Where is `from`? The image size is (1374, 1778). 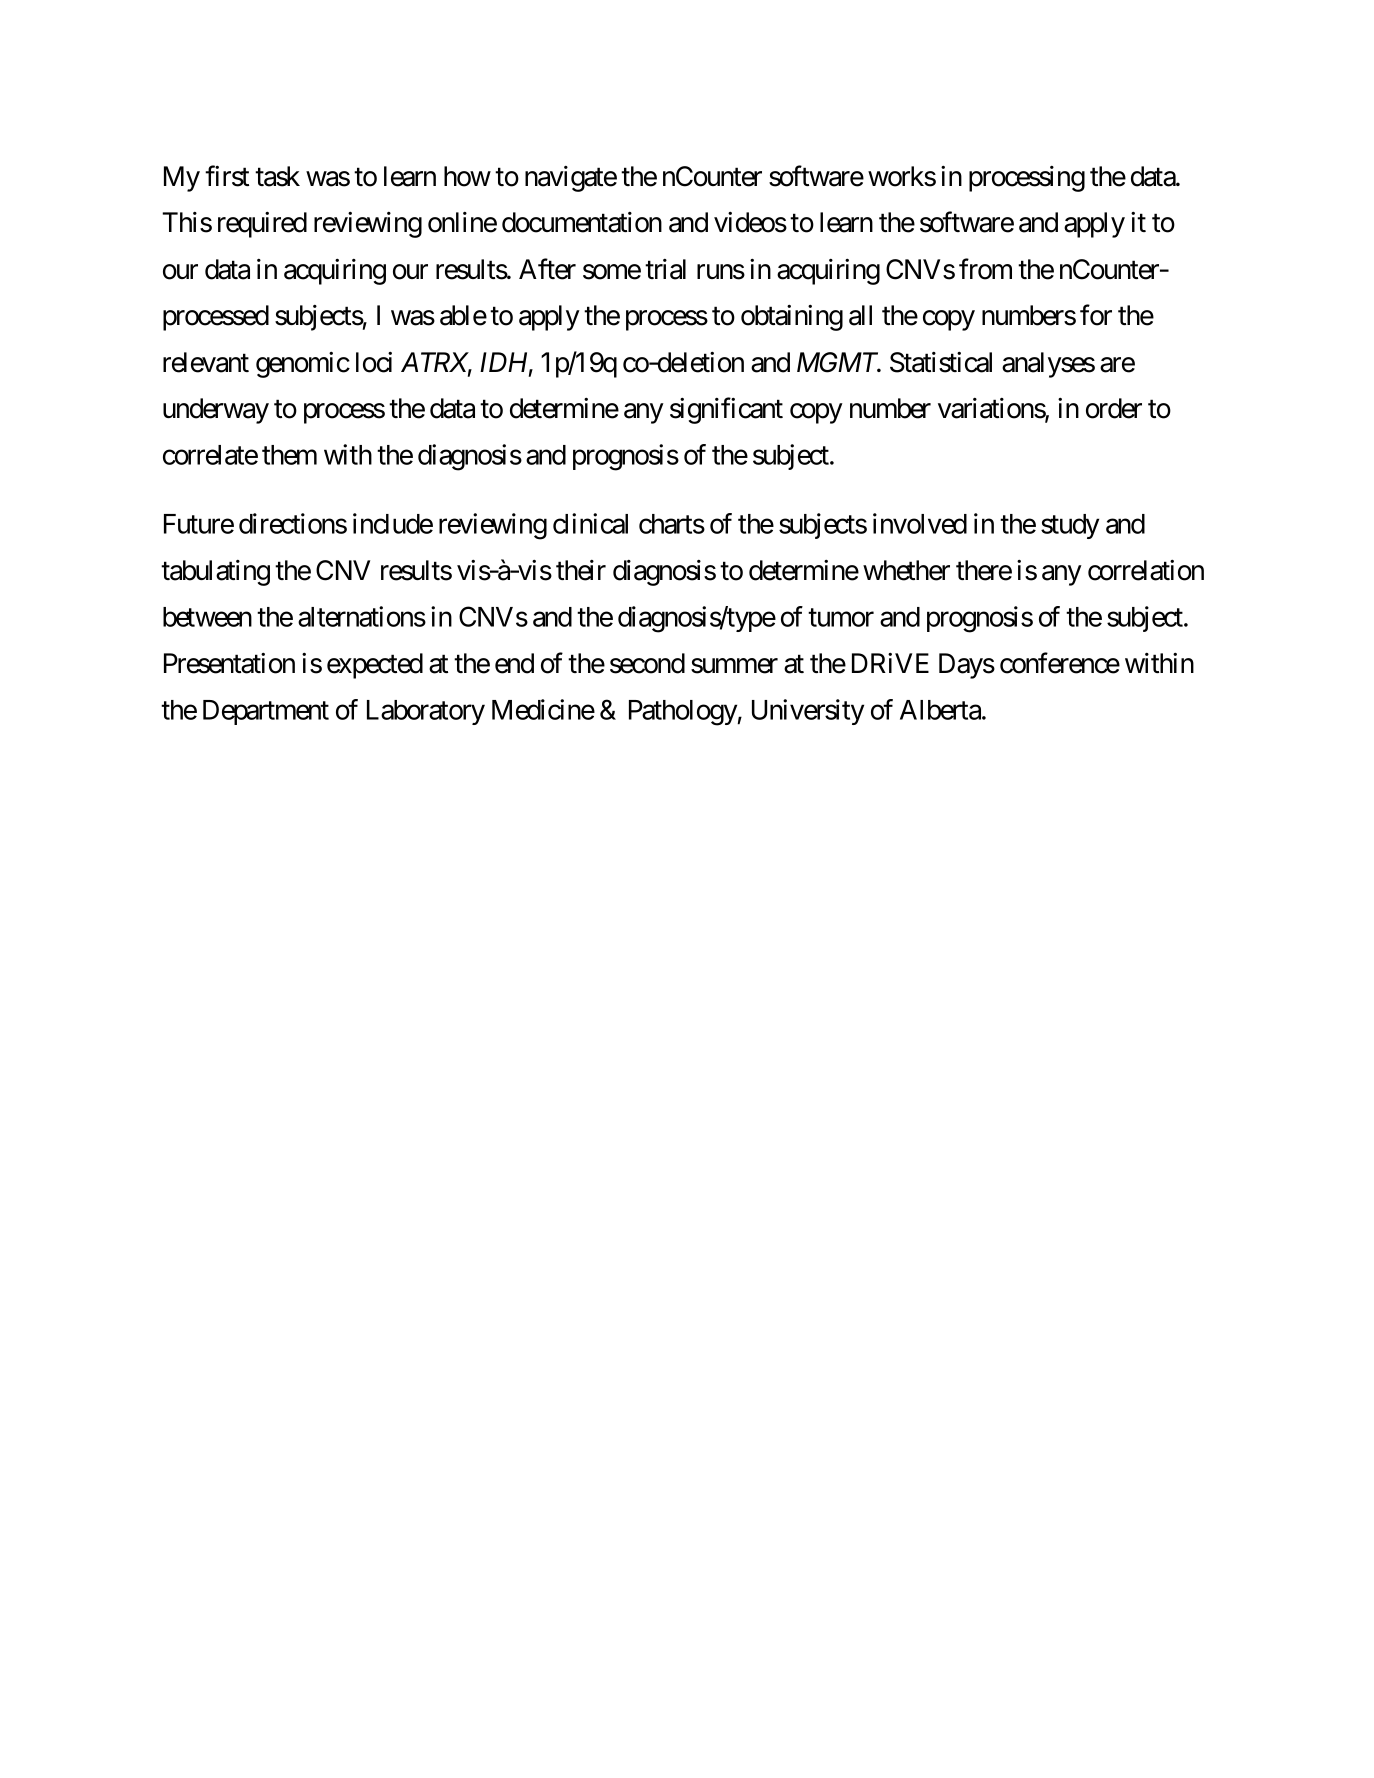
from is located at coordinates (985, 269).
